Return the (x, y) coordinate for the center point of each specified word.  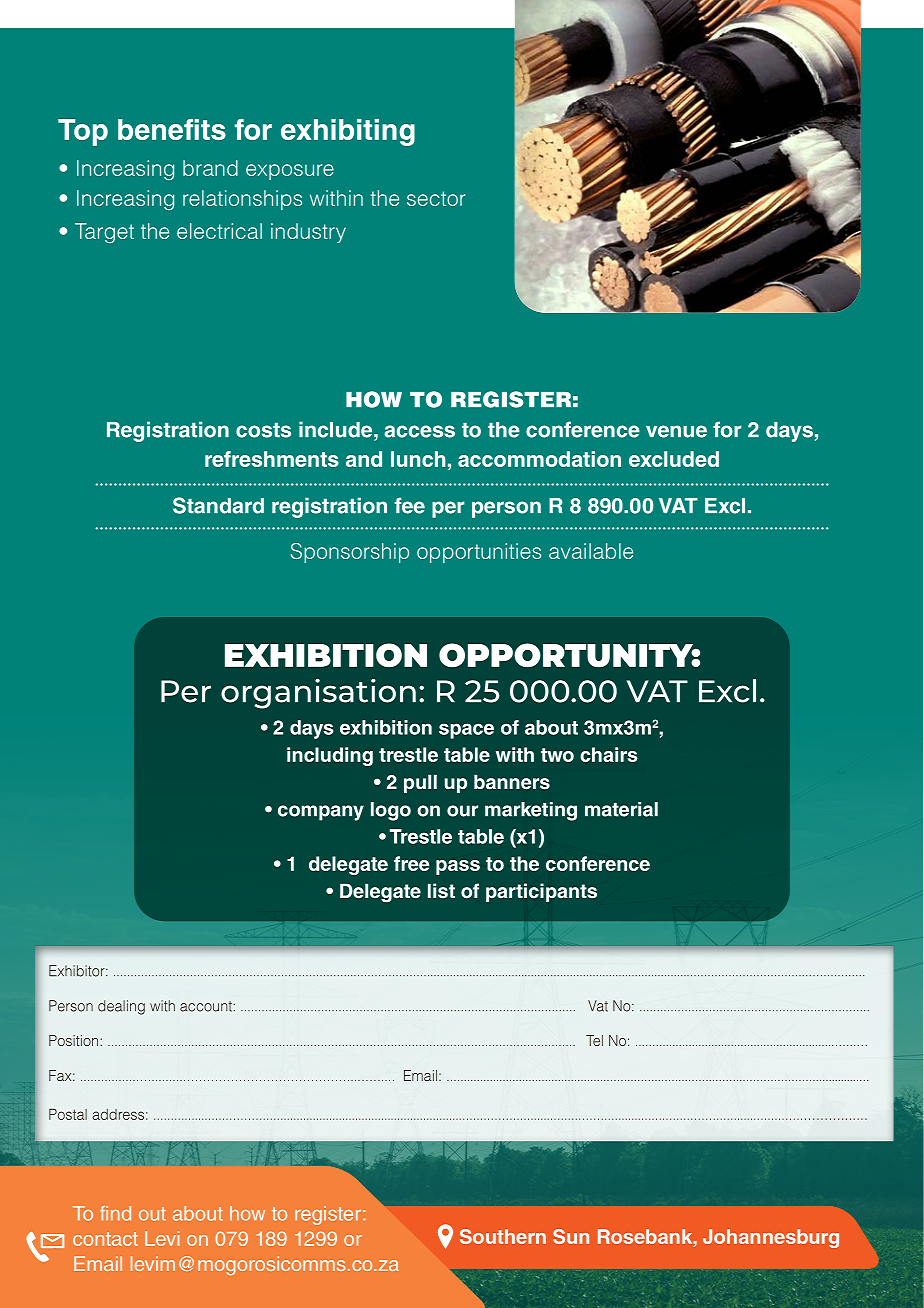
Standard (218, 505)
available (591, 551)
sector (436, 198)
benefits (172, 129)
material (621, 809)
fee (410, 505)
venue (676, 431)
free (411, 863)
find (115, 1213)
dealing (121, 1007)
